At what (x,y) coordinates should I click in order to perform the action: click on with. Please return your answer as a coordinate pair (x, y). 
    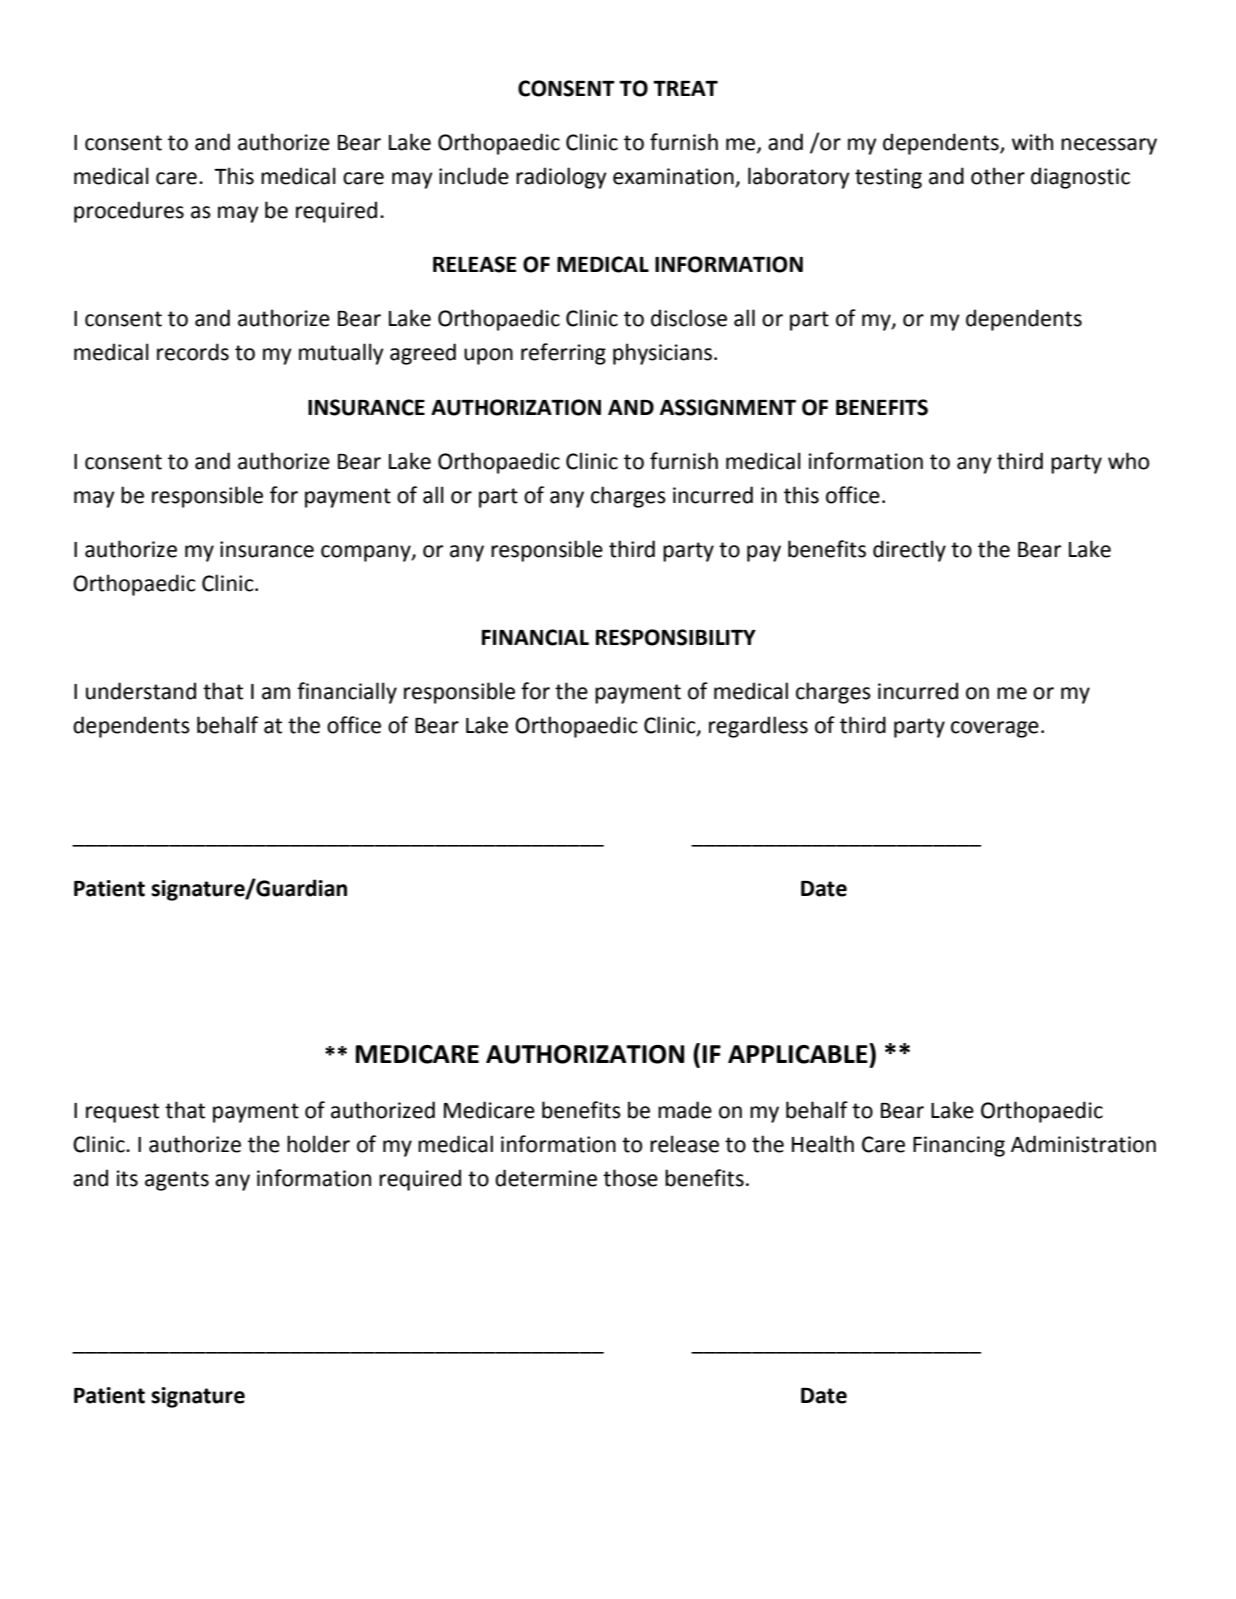
    Looking at the image, I should click on (1032, 142).
